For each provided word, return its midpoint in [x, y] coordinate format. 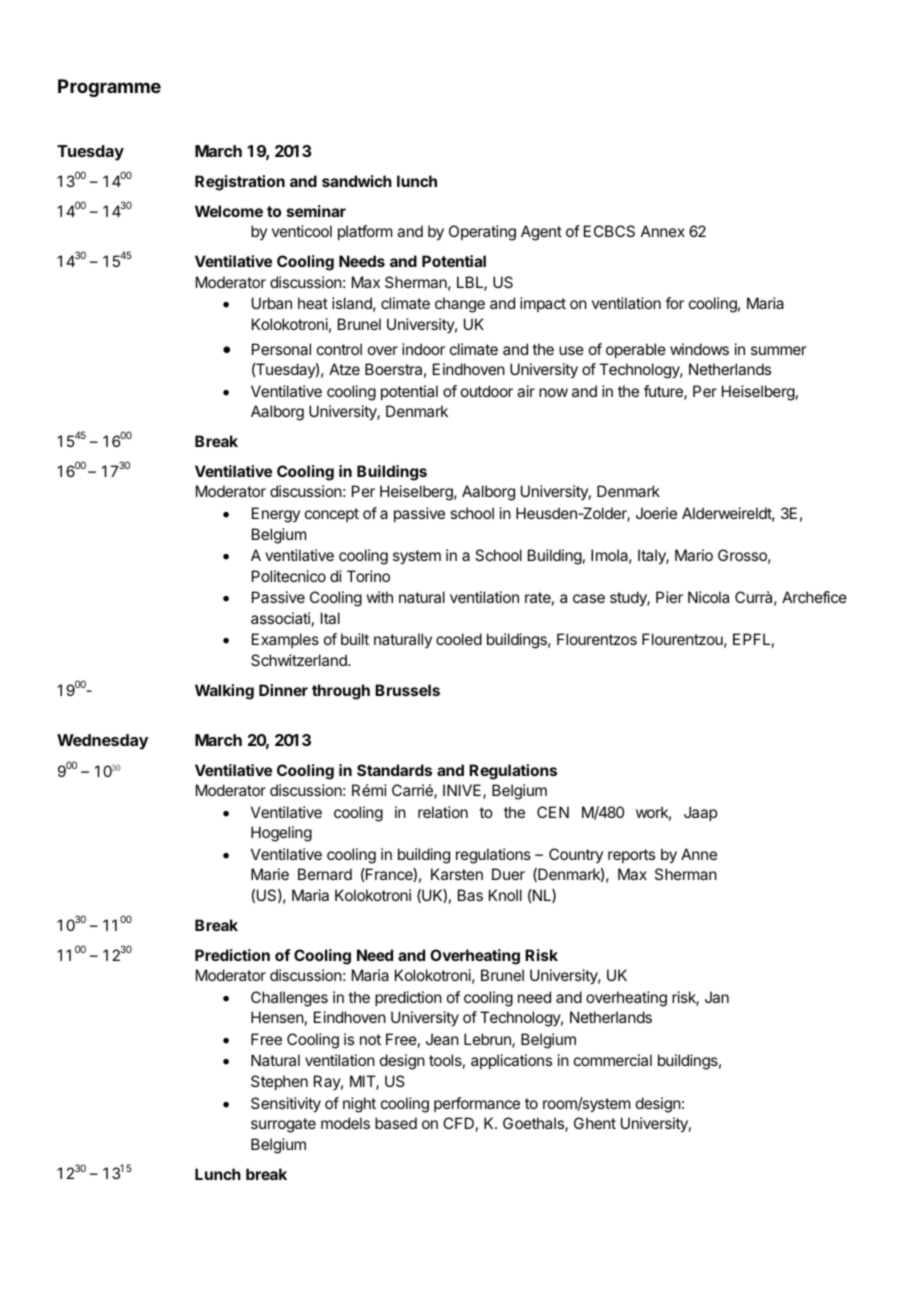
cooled [459, 639]
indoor [423, 349]
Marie [270, 874]
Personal [281, 349]
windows [699, 349]
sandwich [357, 181]
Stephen [279, 1082]
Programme [109, 88]
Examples [285, 640]
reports [631, 856]
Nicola [708, 597]
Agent [541, 233]
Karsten [457, 874]
